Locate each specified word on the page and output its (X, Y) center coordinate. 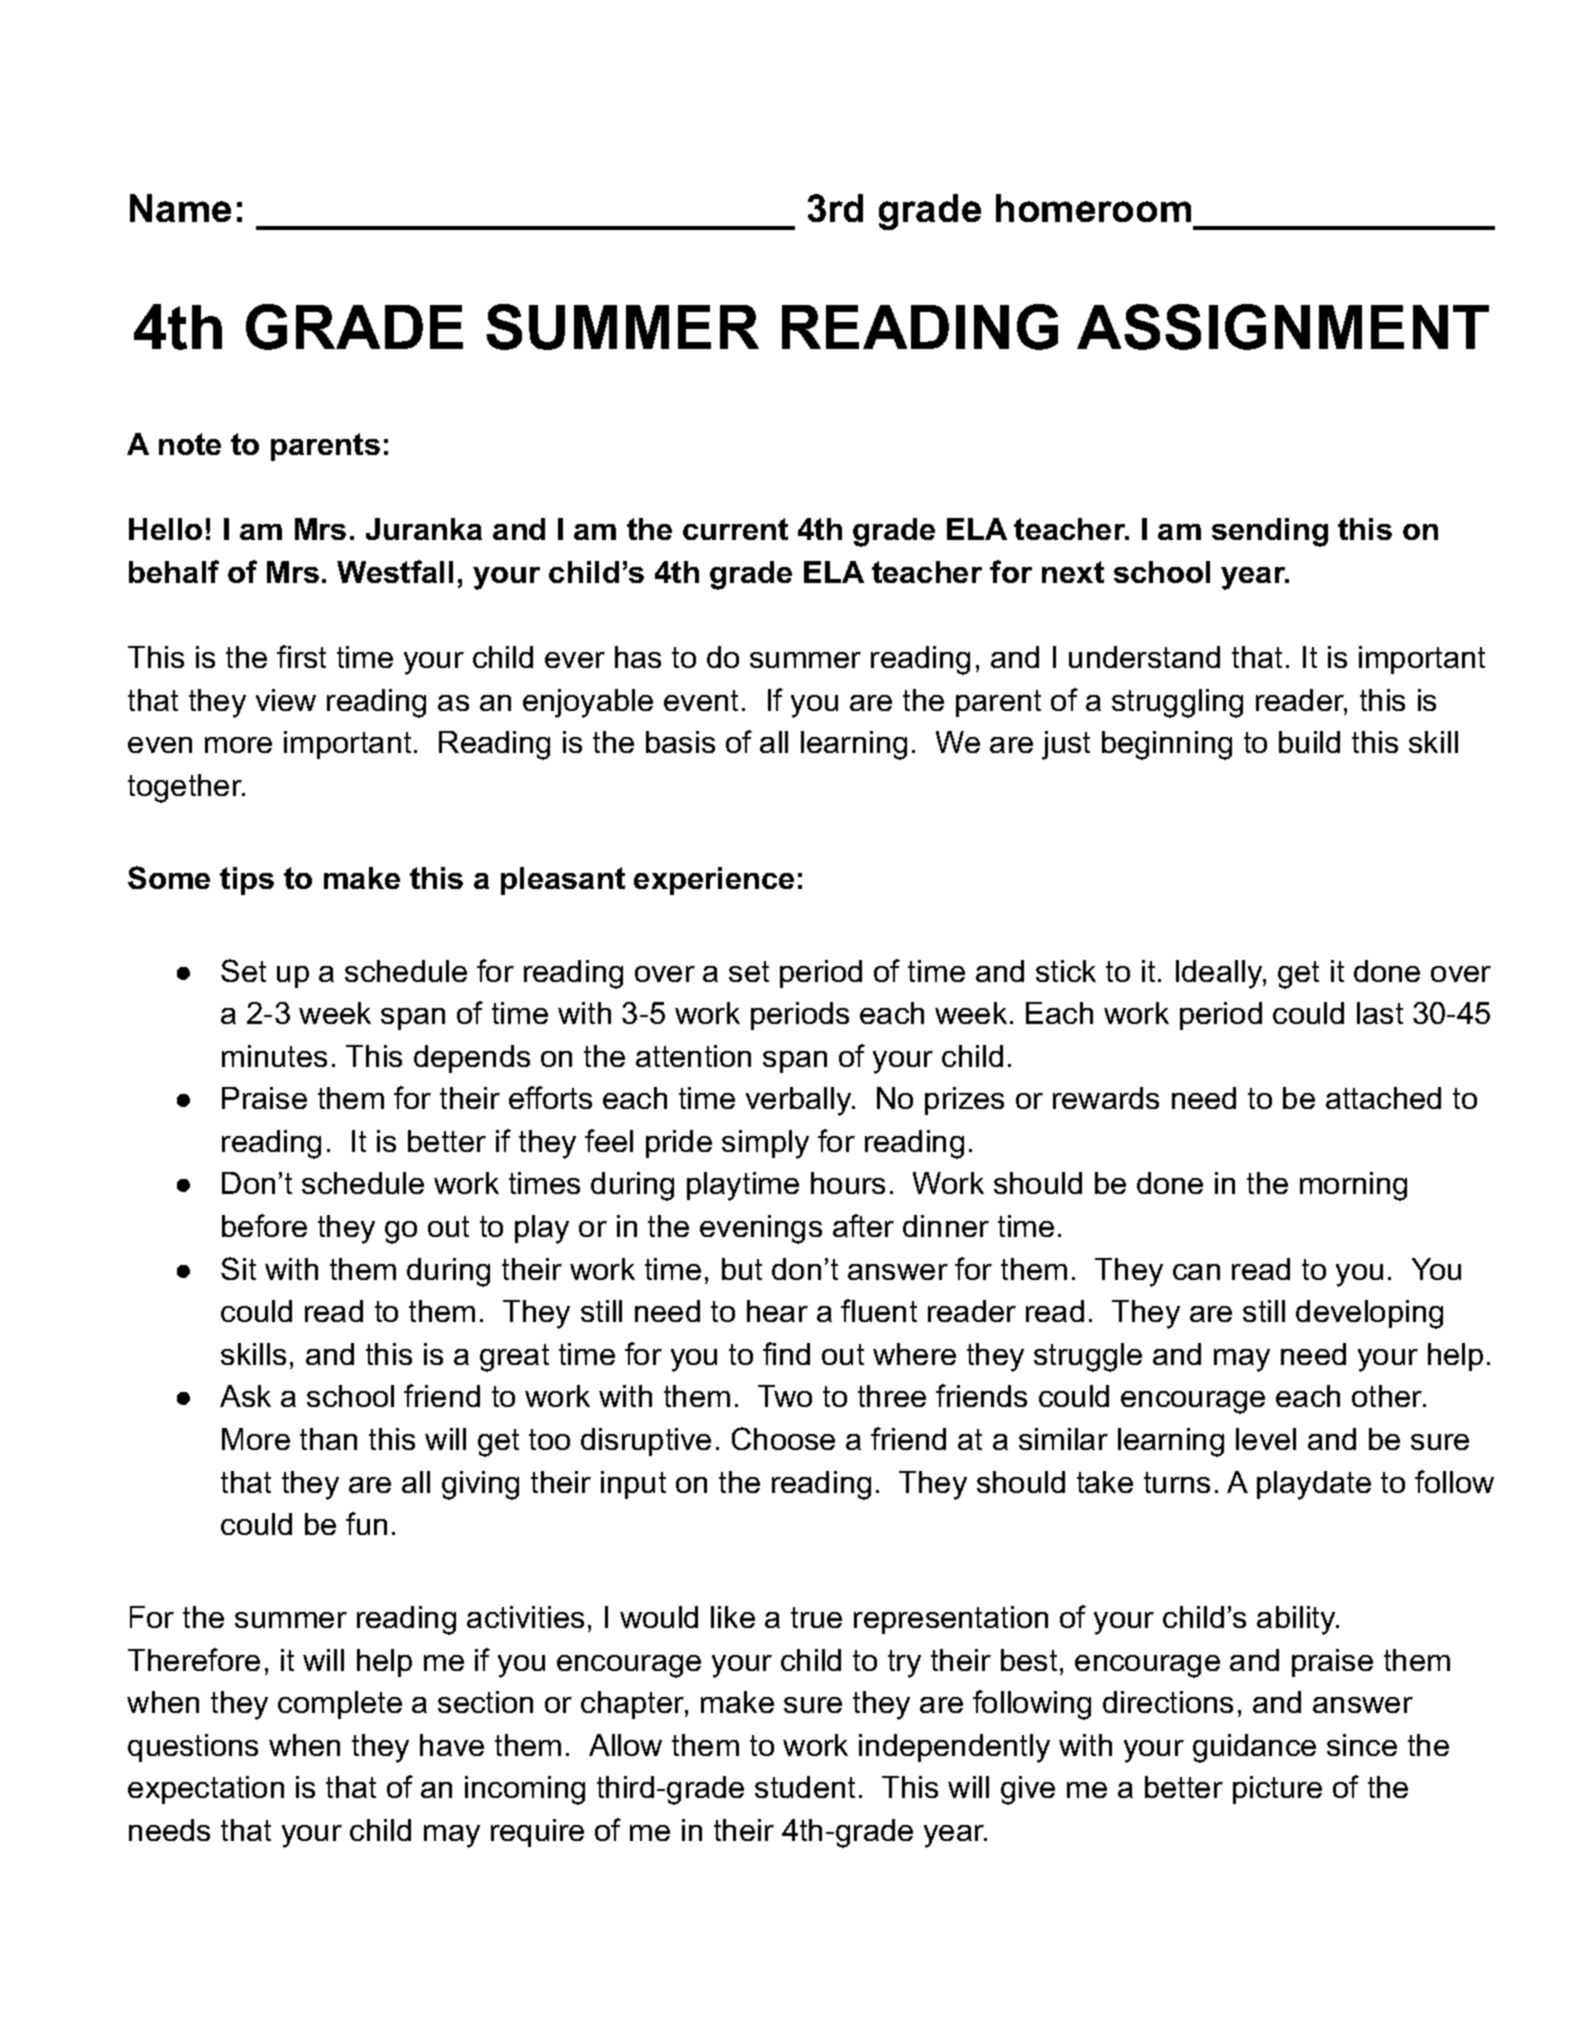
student (805, 1787)
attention (693, 1056)
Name (180, 208)
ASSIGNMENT (1283, 327)
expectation (206, 1790)
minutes (274, 1056)
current (735, 529)
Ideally (1220, 974)
